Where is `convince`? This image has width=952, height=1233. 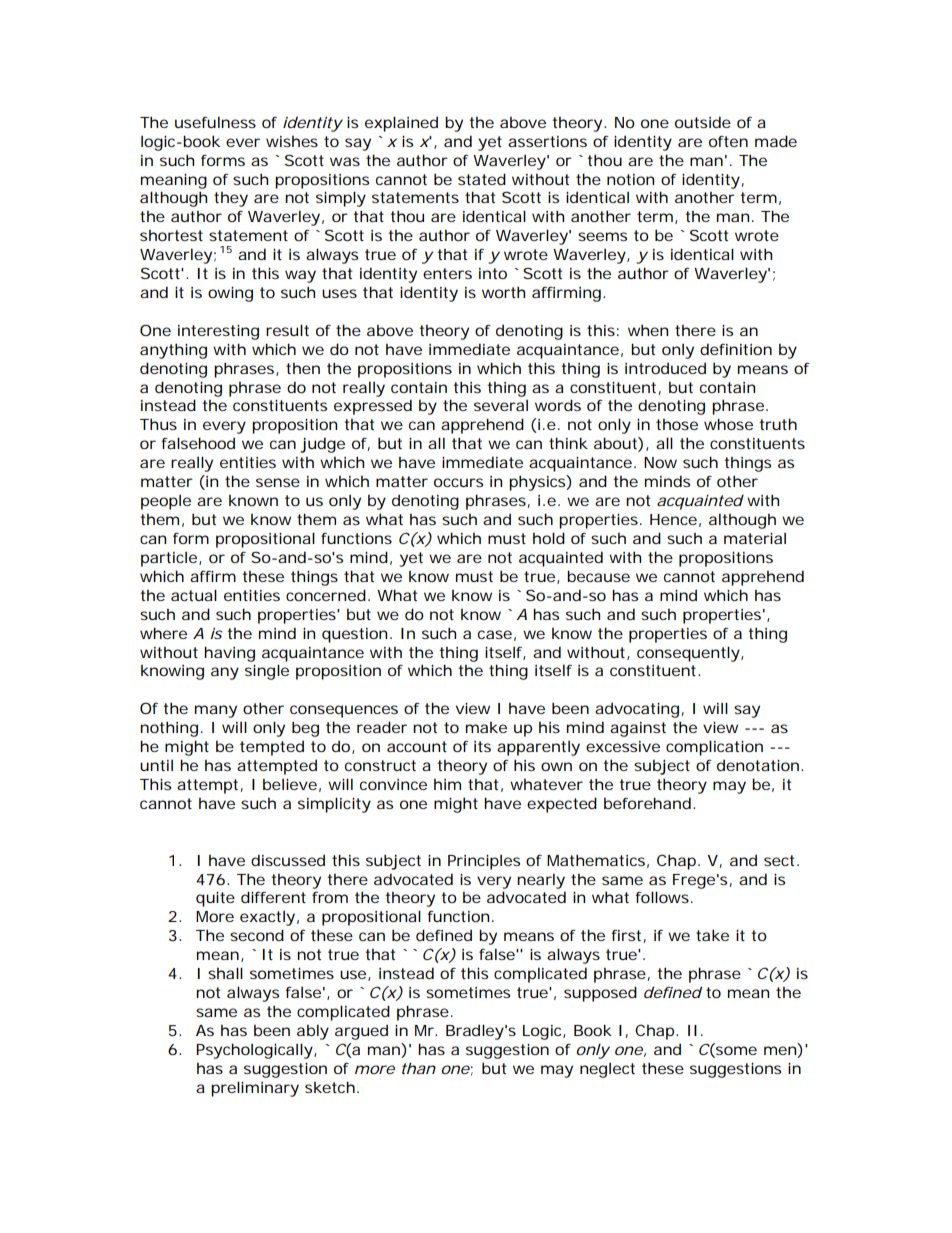 convince is located at coordinates (393, 784).
